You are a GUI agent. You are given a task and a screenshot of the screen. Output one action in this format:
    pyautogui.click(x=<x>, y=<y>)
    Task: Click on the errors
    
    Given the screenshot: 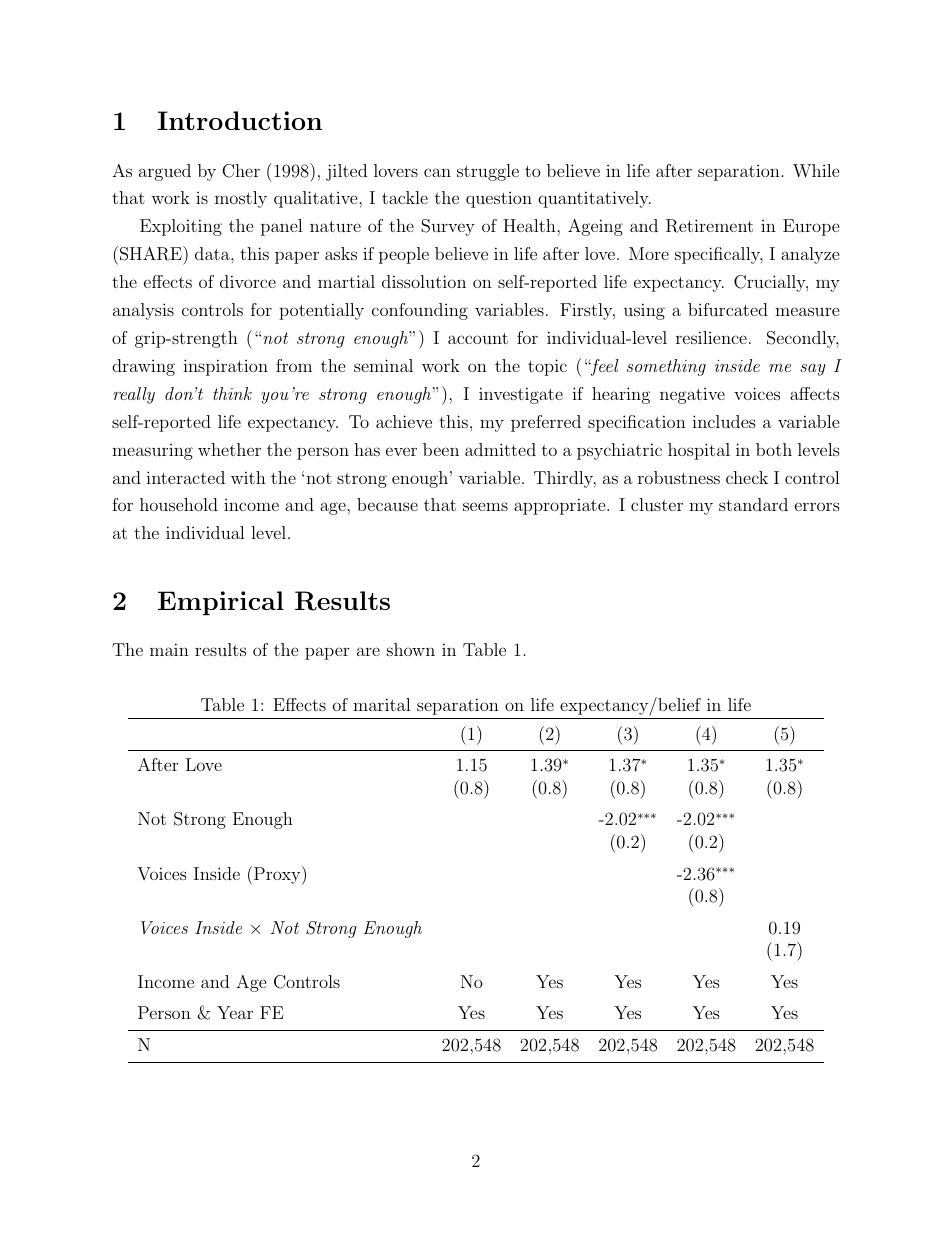 What is the action you would take?
    pyautogui.click(x=817, y=506)
